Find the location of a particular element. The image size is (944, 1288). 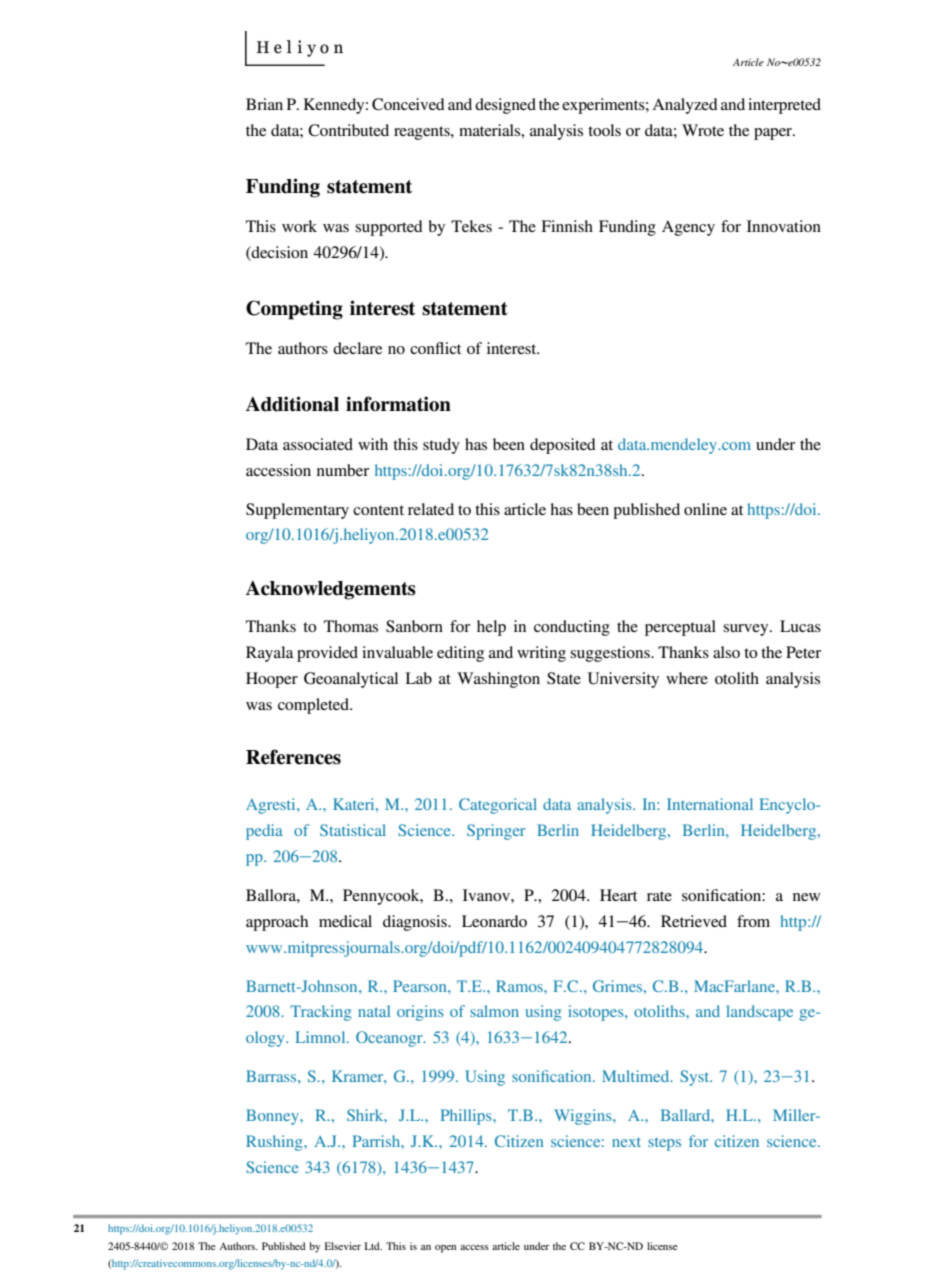

designed is located at coordinates (505, 106).
